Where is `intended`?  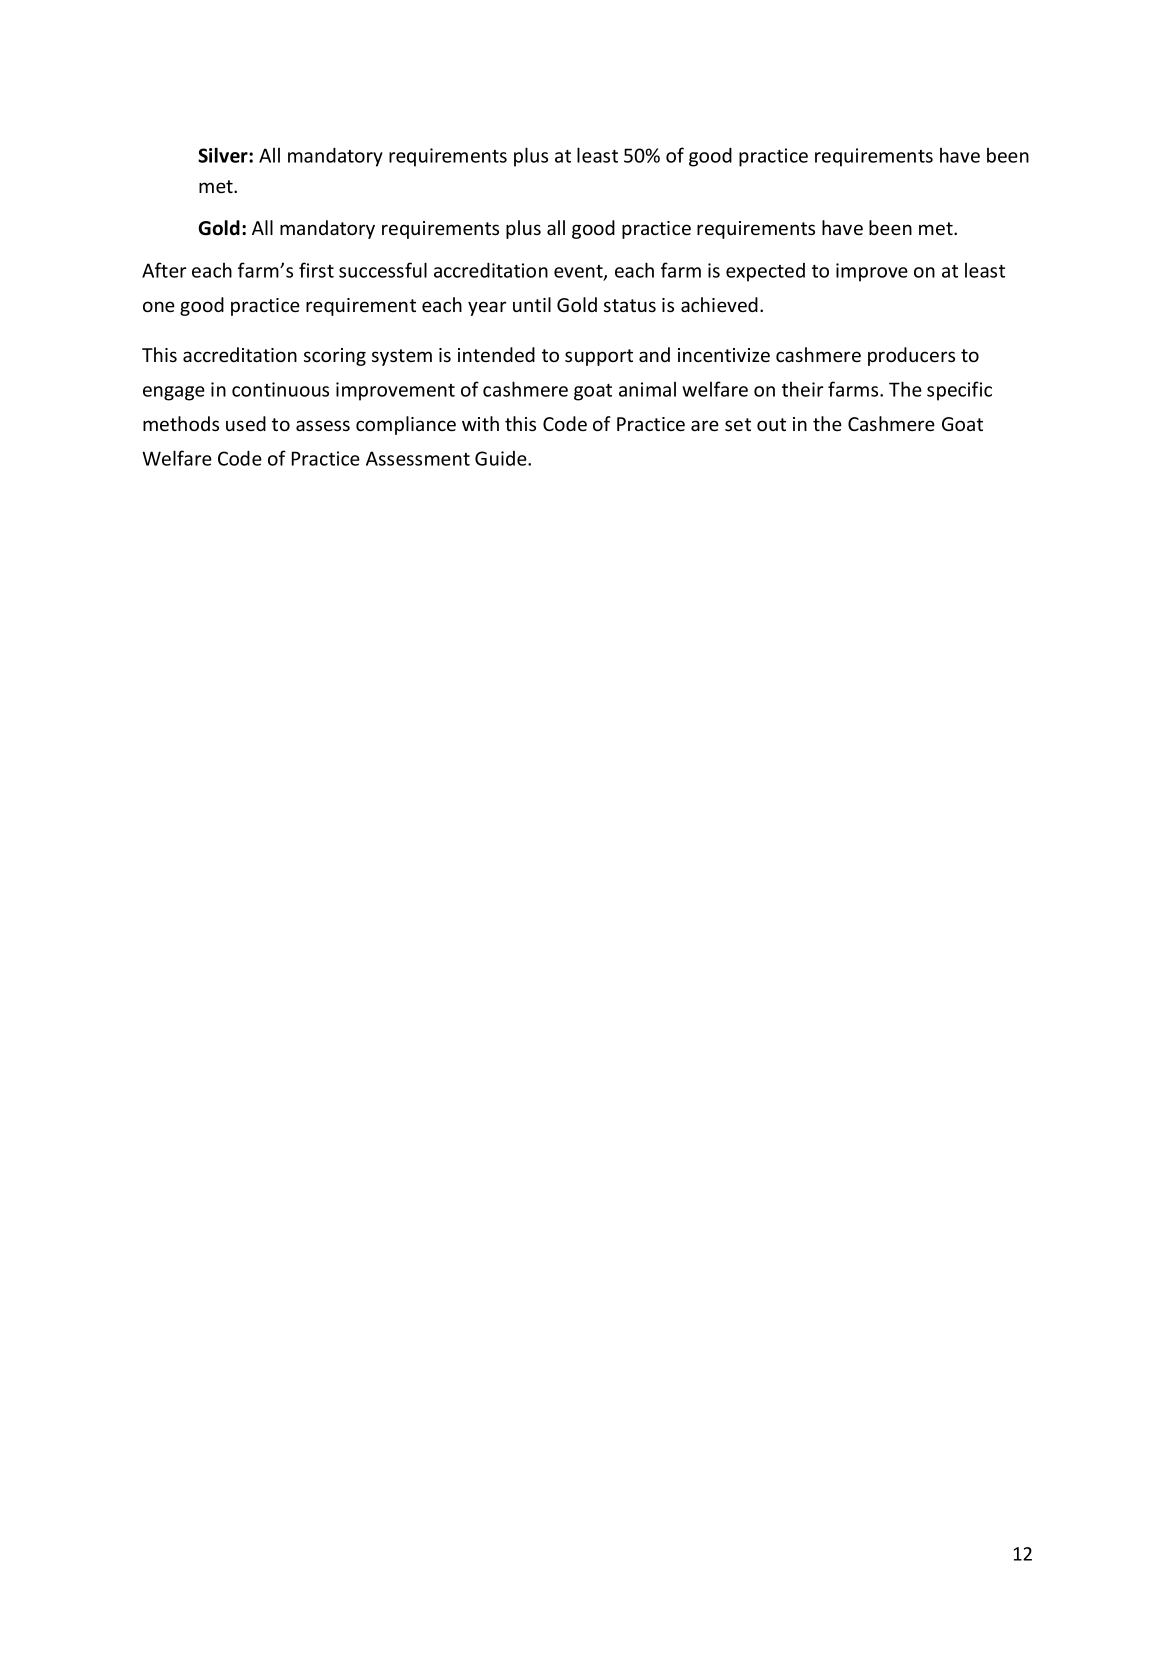
intended is located at coordinates (496, 354).
